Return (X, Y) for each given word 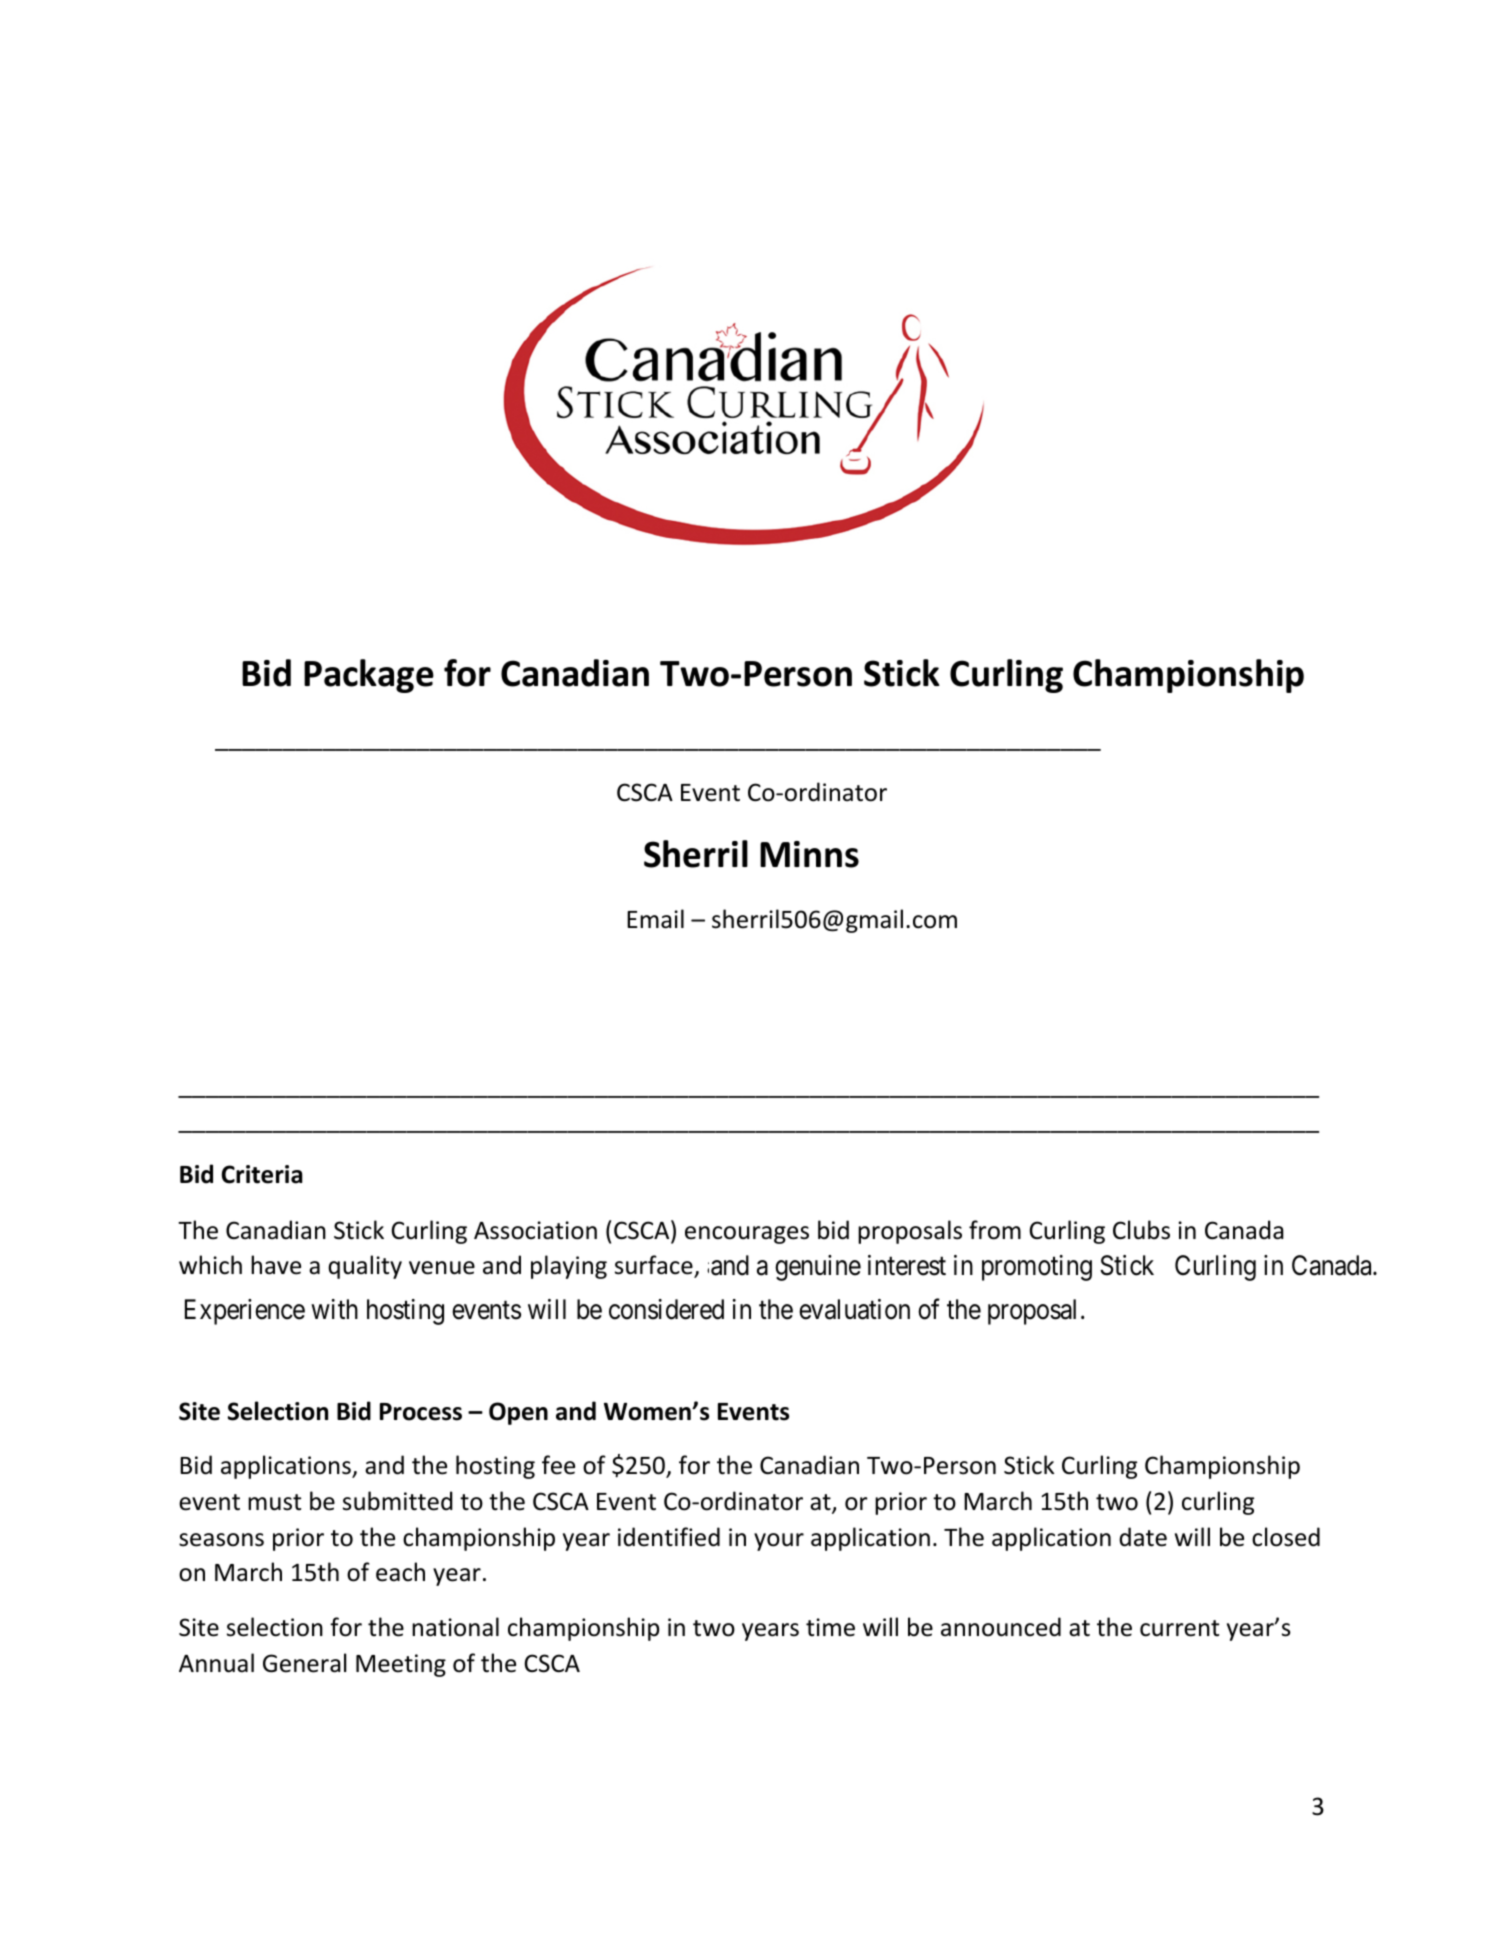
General (304, 1663)
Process (421, 1412)
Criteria (262, 1174)
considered (666, 1309)
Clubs (1141, 1230)
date (1143, 1537)
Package (369, 676)
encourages (747, 1235)
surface (655, 1266)
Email (655, 919)
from (995, 1230)
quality (365, 1267)
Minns (809, 854)
